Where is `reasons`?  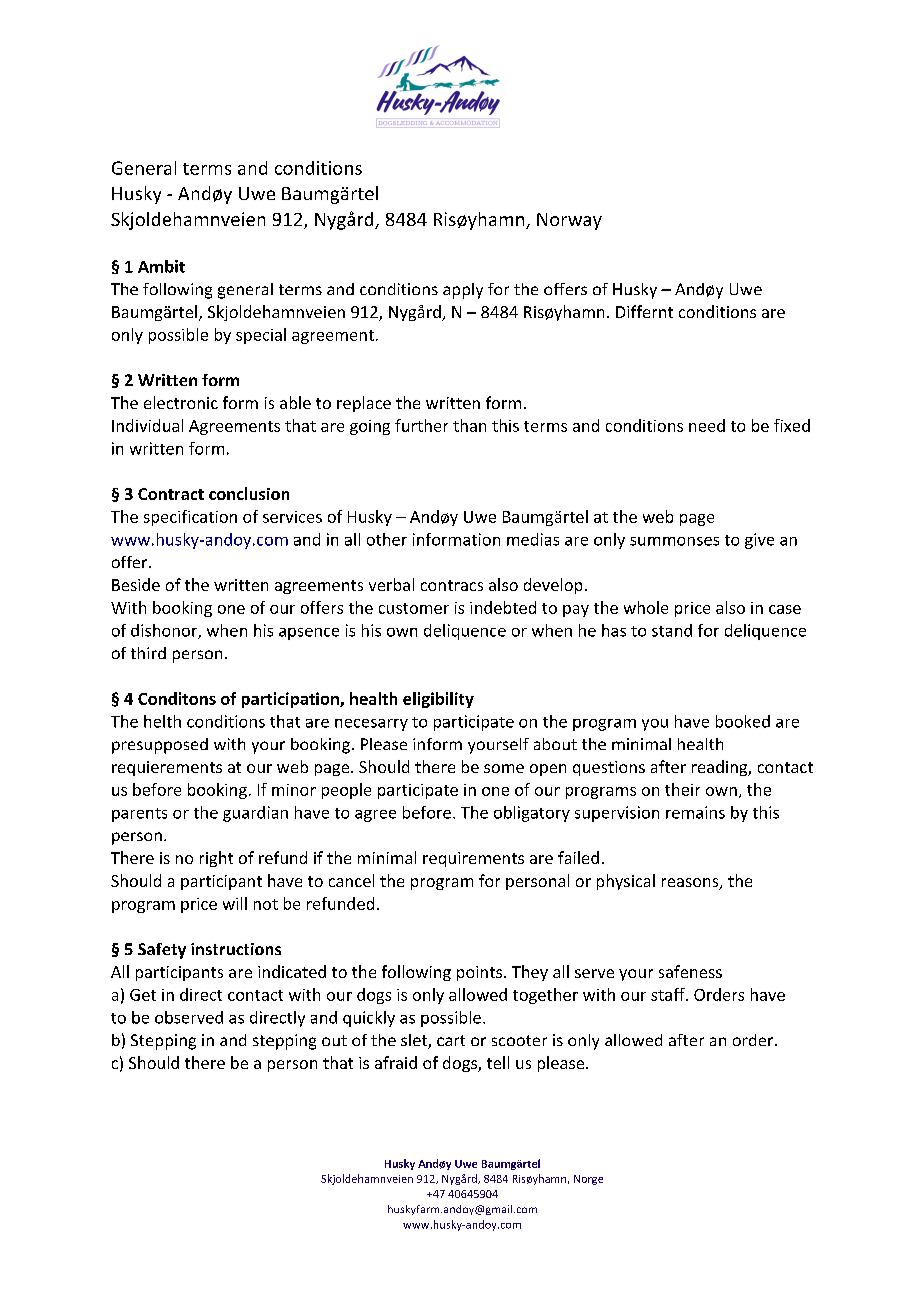 reasons is located at coordinates (691, 884).
